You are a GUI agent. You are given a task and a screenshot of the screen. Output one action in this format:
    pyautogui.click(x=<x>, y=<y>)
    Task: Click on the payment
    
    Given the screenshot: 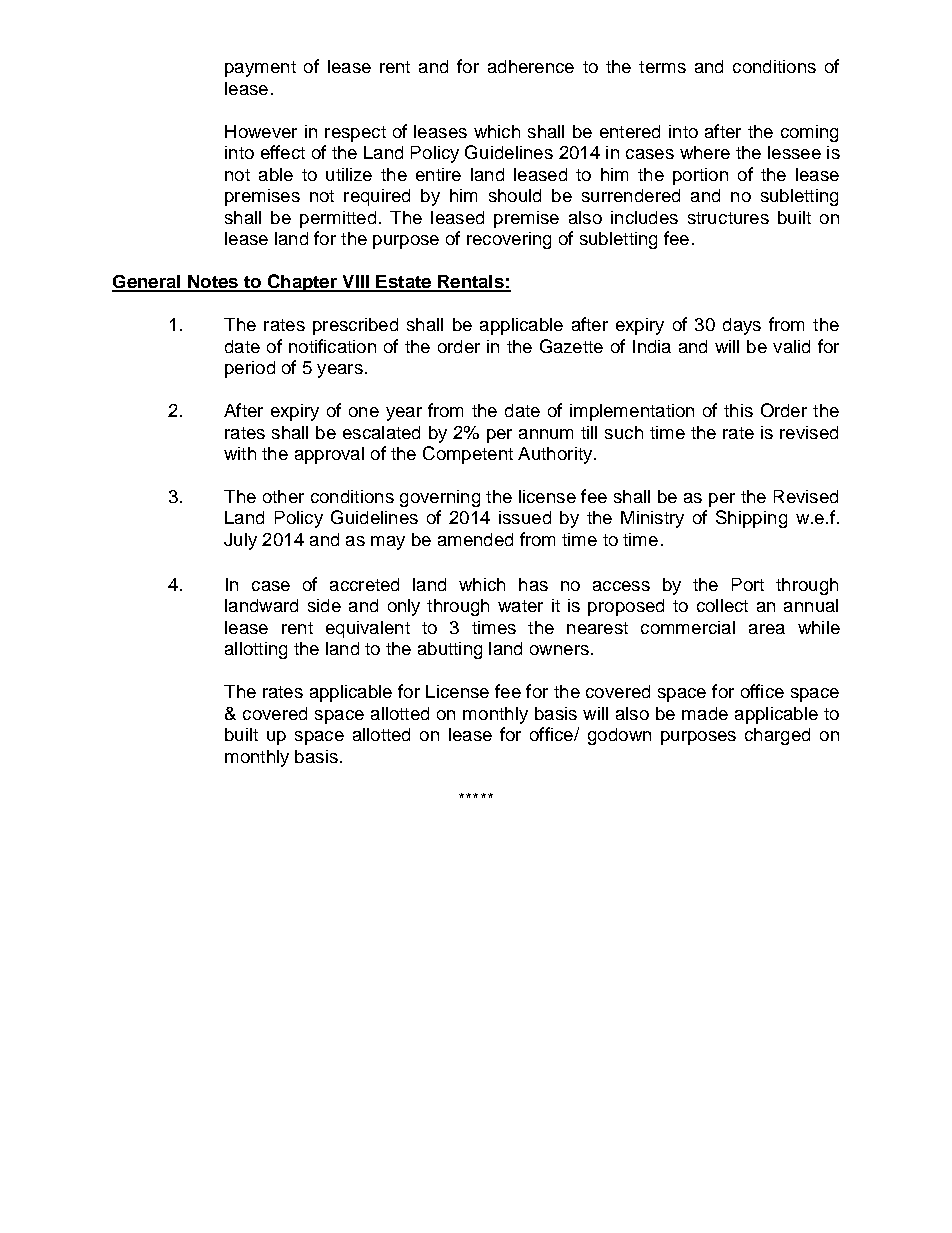 What is the action you would take?
    pyautogui.click(x=260, y=69)
